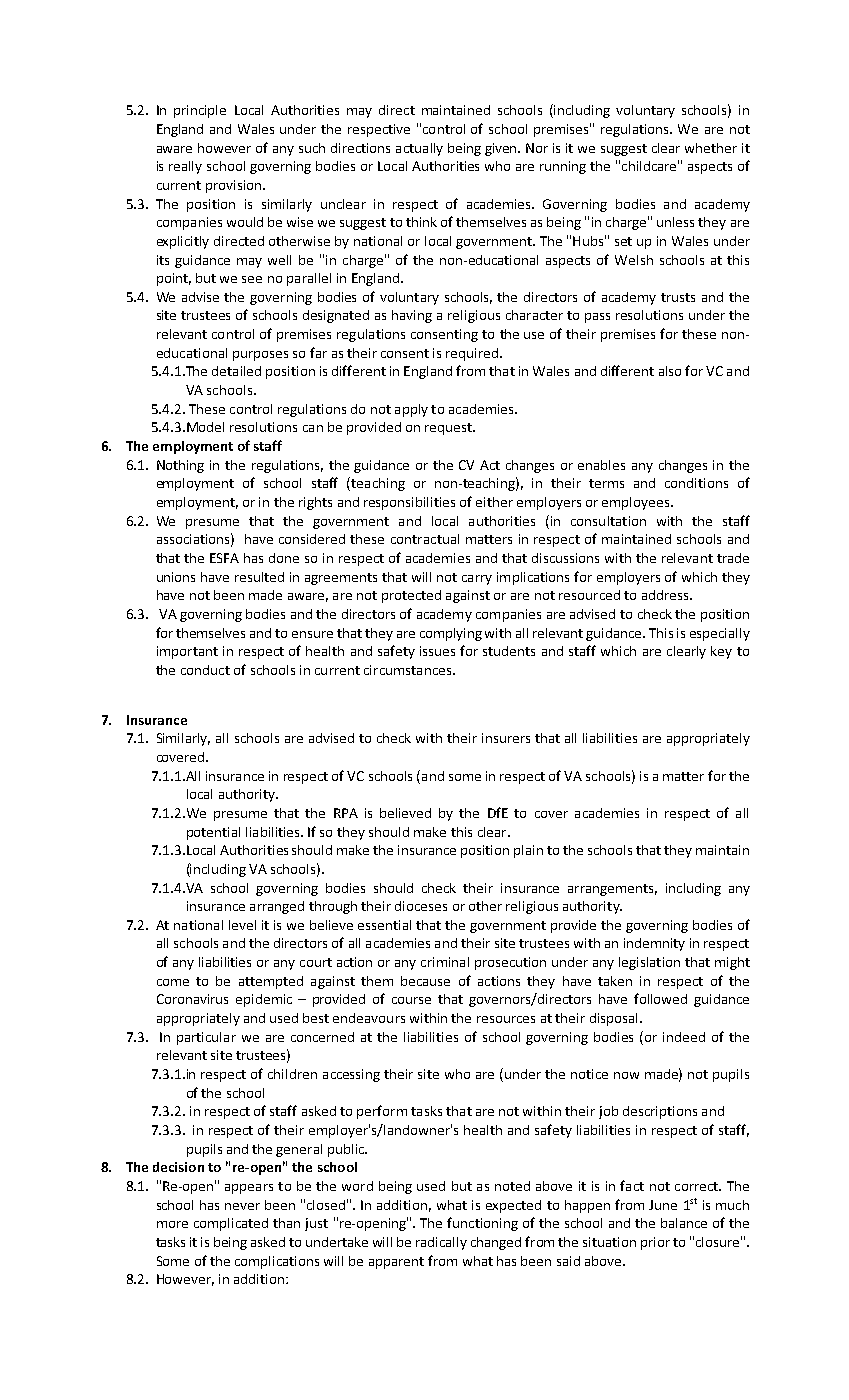 The image size is (849, 1400). What do you see at coordinates (437, 651) in the screenshot?
I see `issues` at bounding box center [437, 651].
